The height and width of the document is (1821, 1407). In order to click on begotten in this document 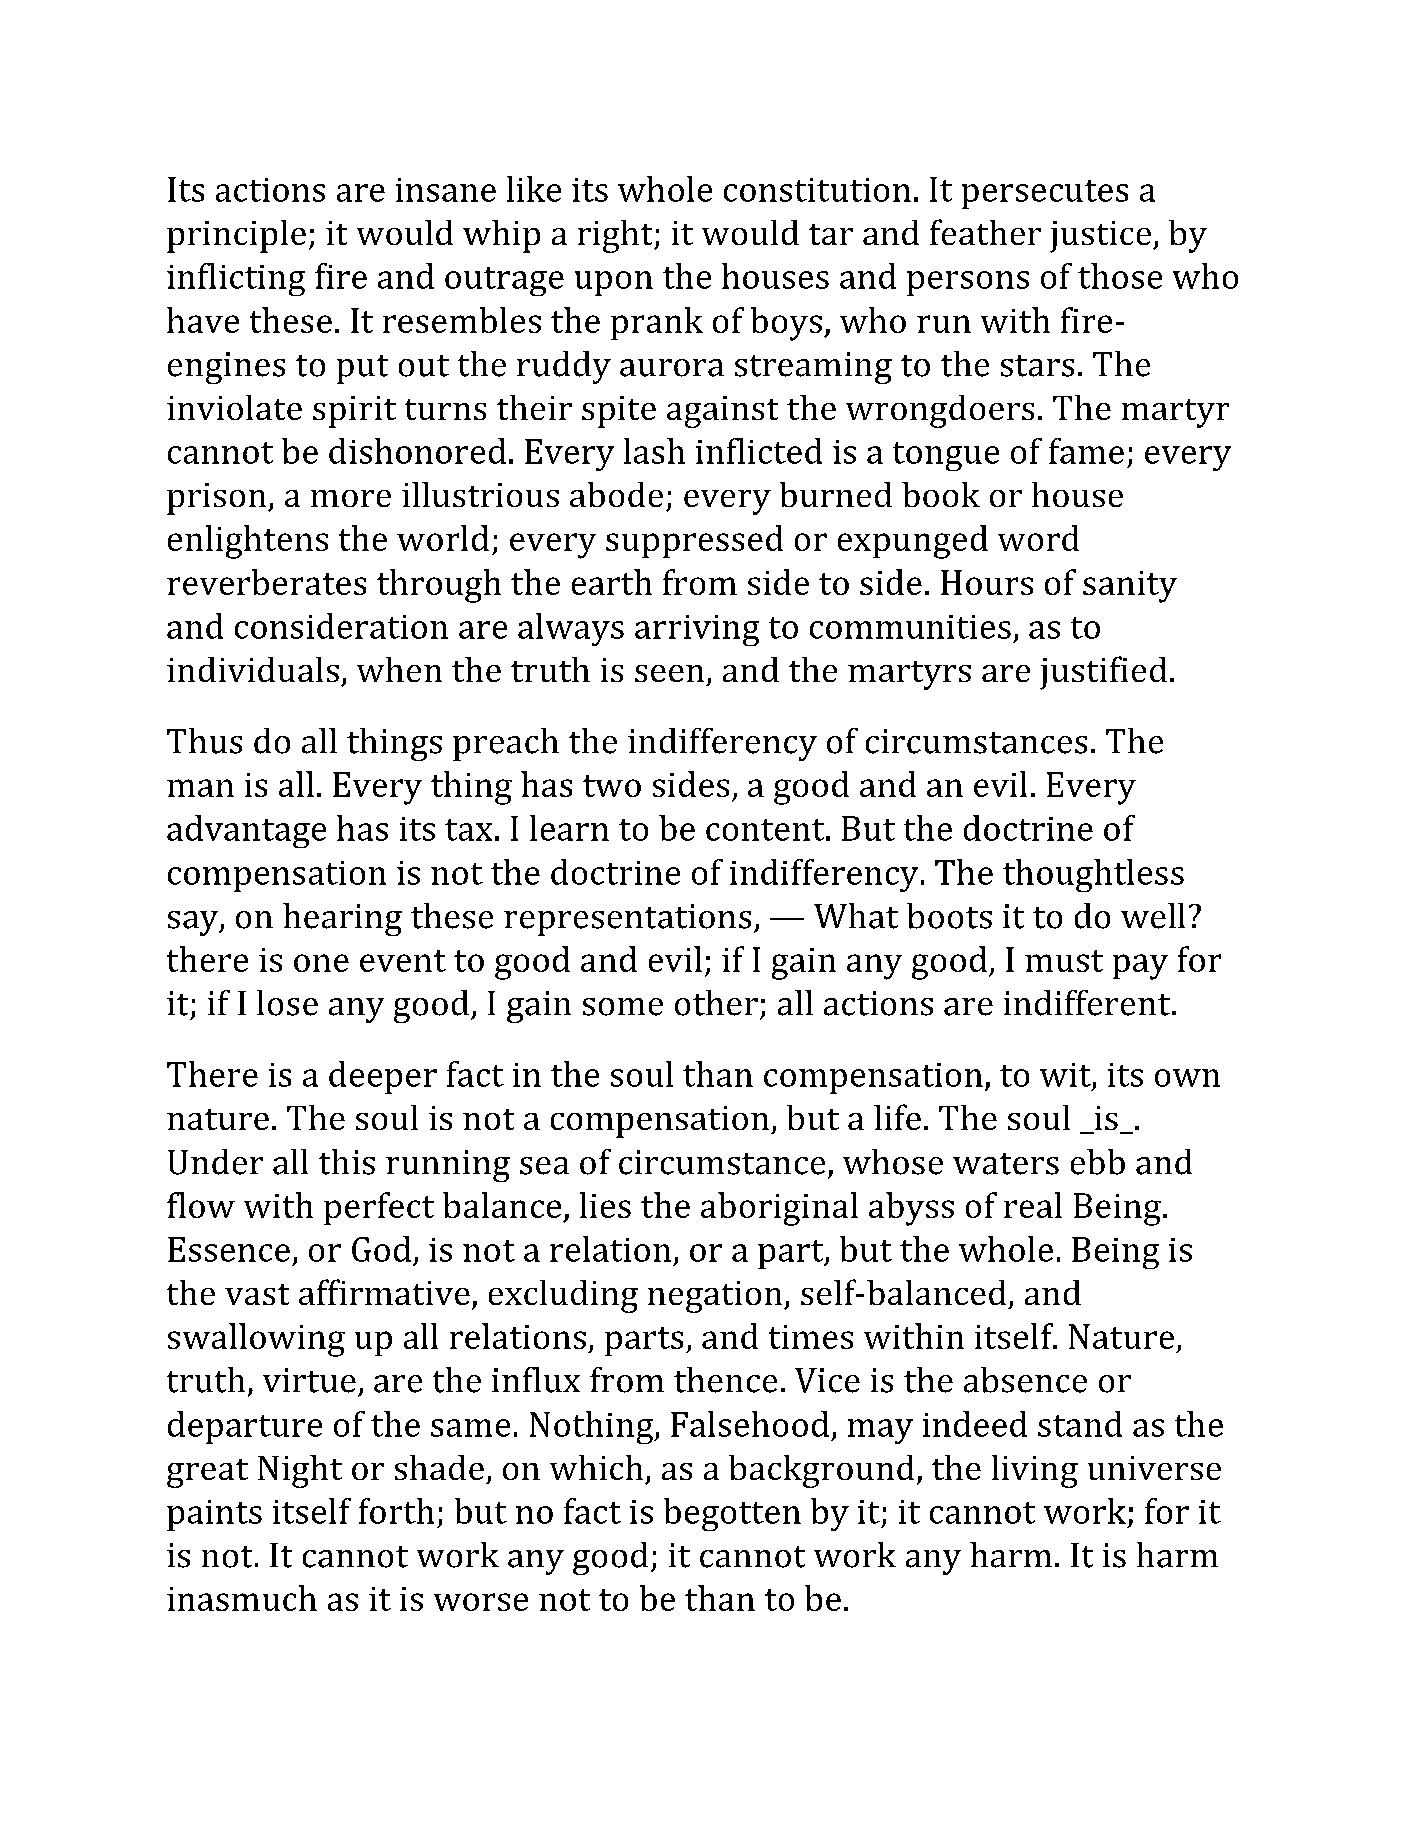, I will do `click(732, 1514)`.
